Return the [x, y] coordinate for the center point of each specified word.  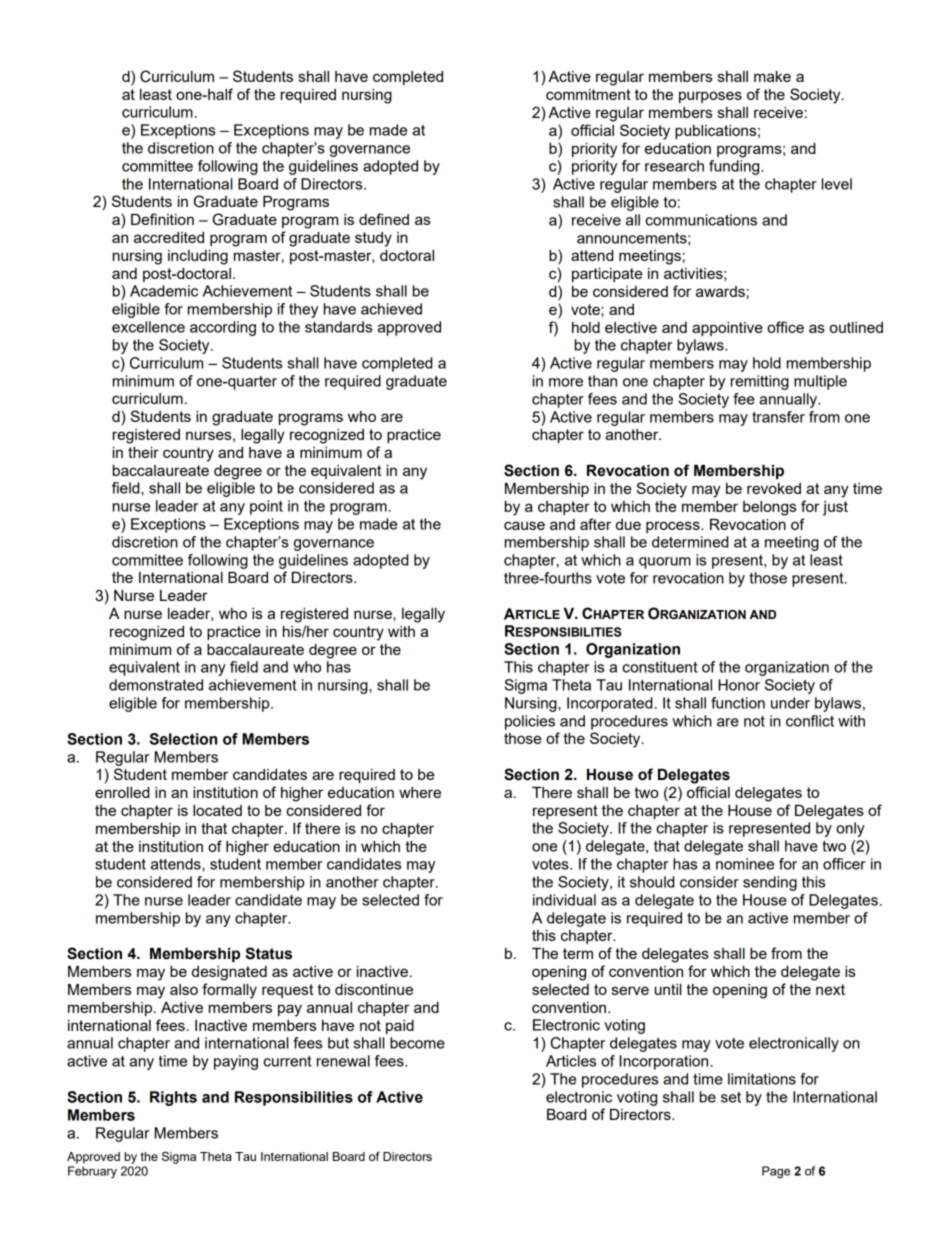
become [417, 1043]
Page [776, 1172]
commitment [588, 94]
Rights [173, 1098]
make [772, 76]
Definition [162, 219]
